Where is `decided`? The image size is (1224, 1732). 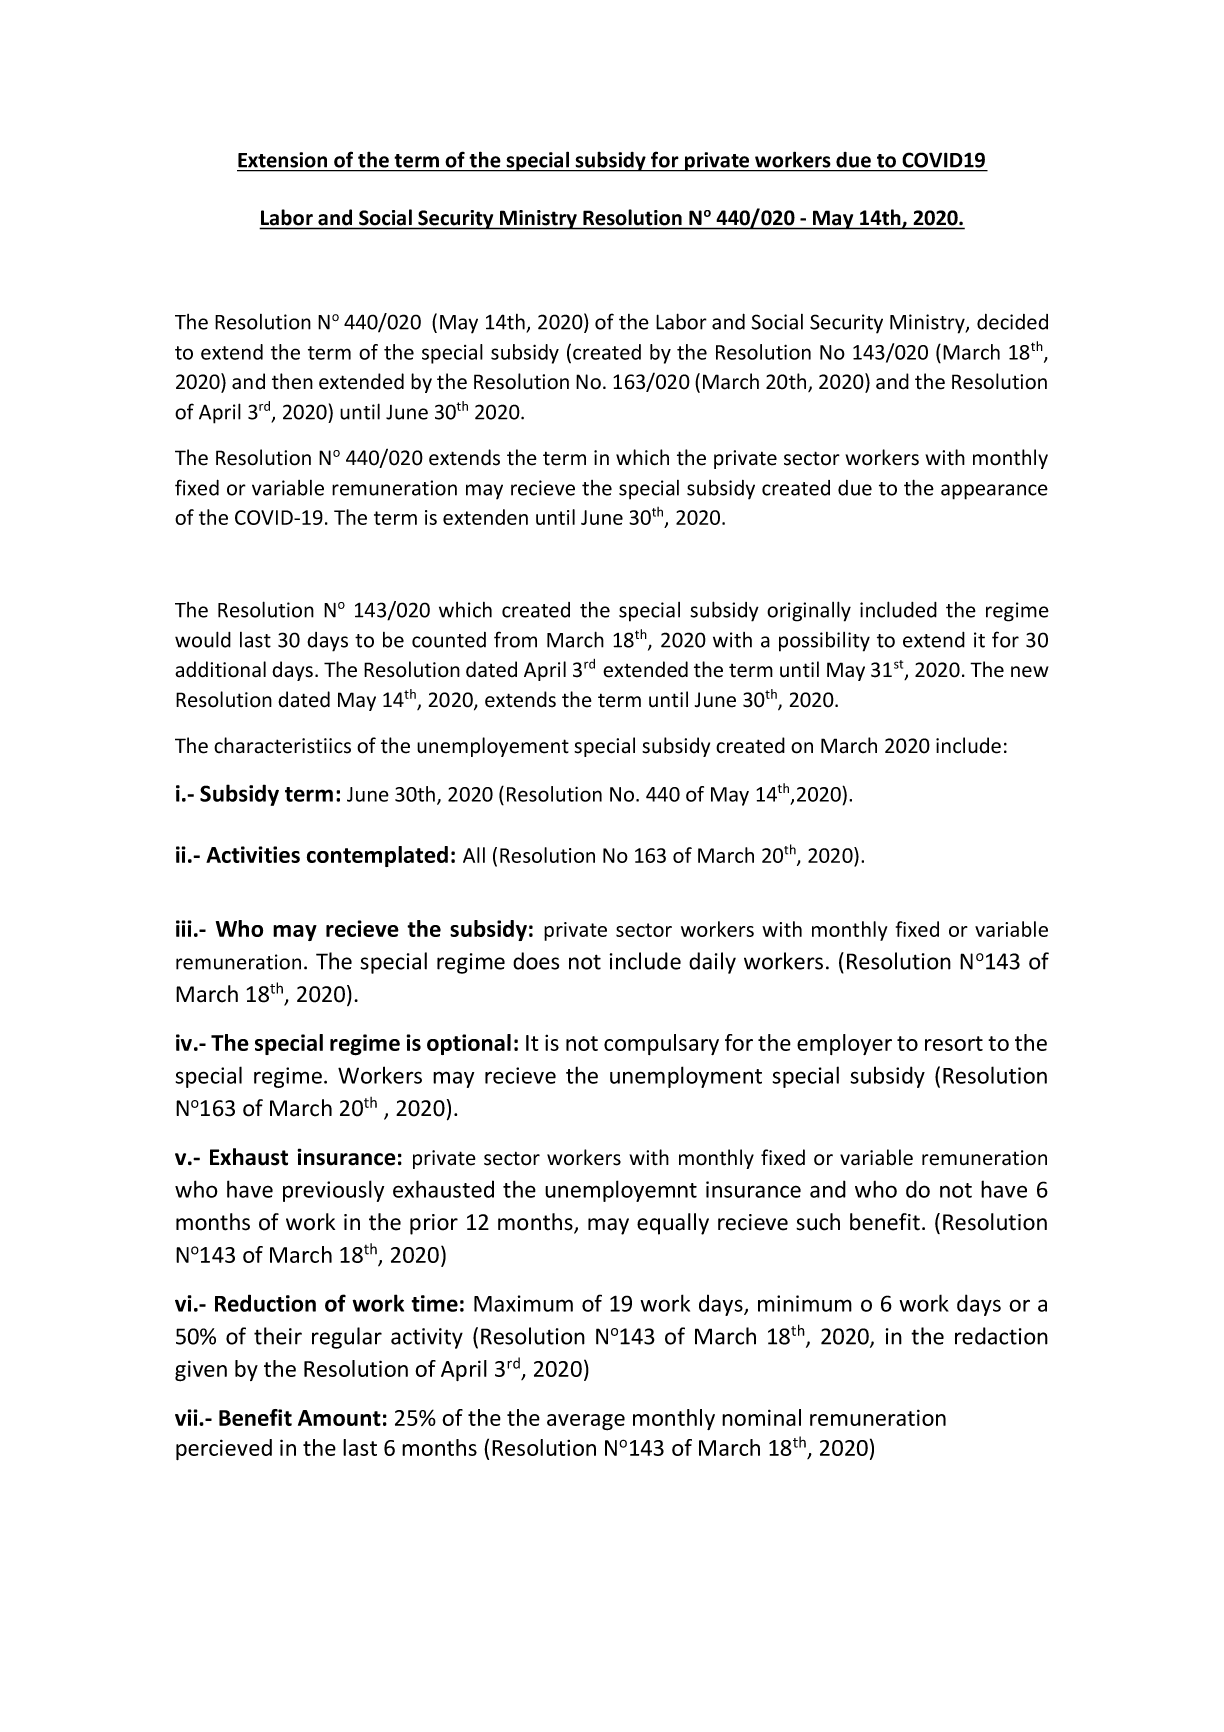
decided is located at coordinates (1012, 322).
